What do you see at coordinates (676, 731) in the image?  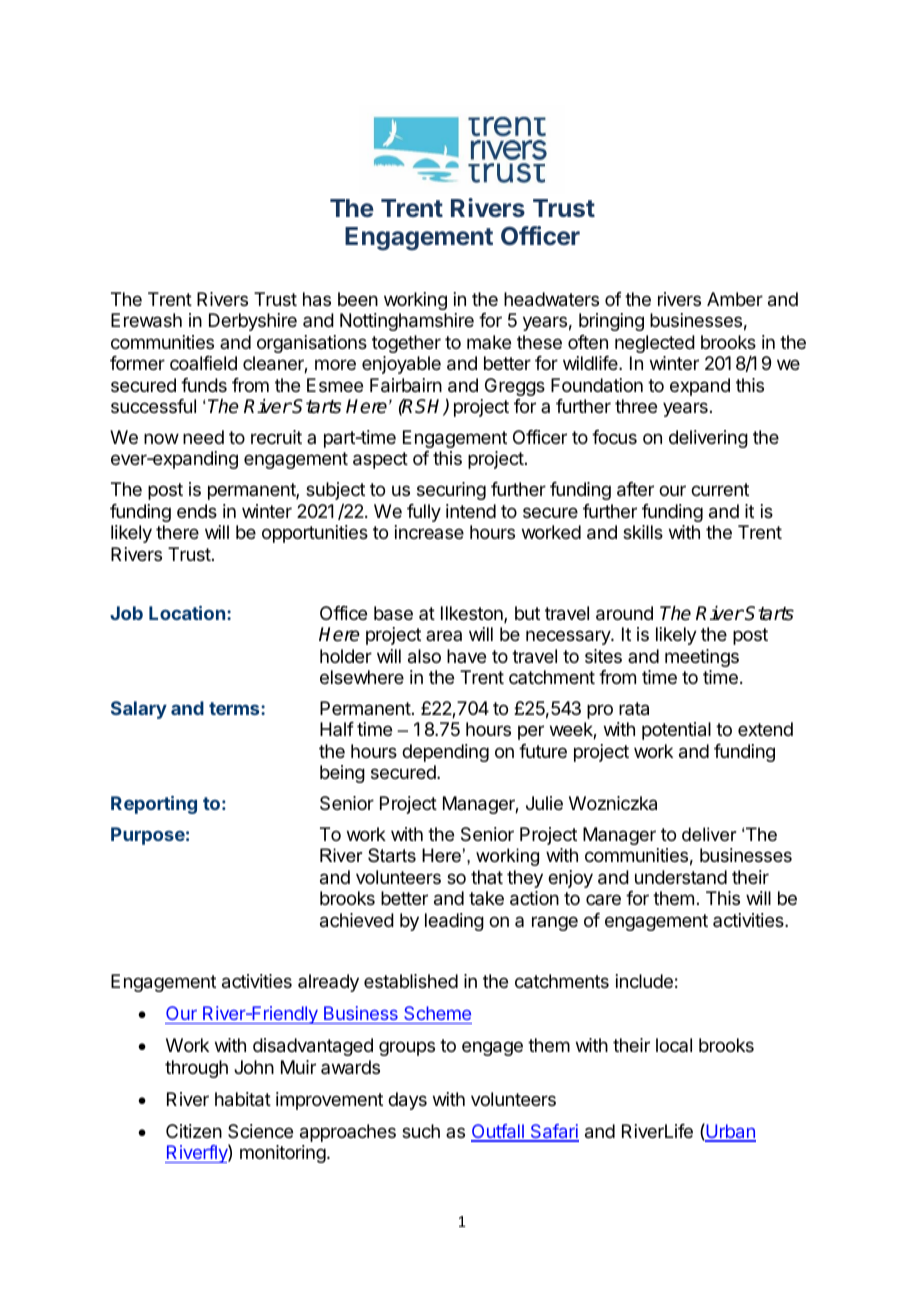 I see `potential` at bounding box center [676, 731].
